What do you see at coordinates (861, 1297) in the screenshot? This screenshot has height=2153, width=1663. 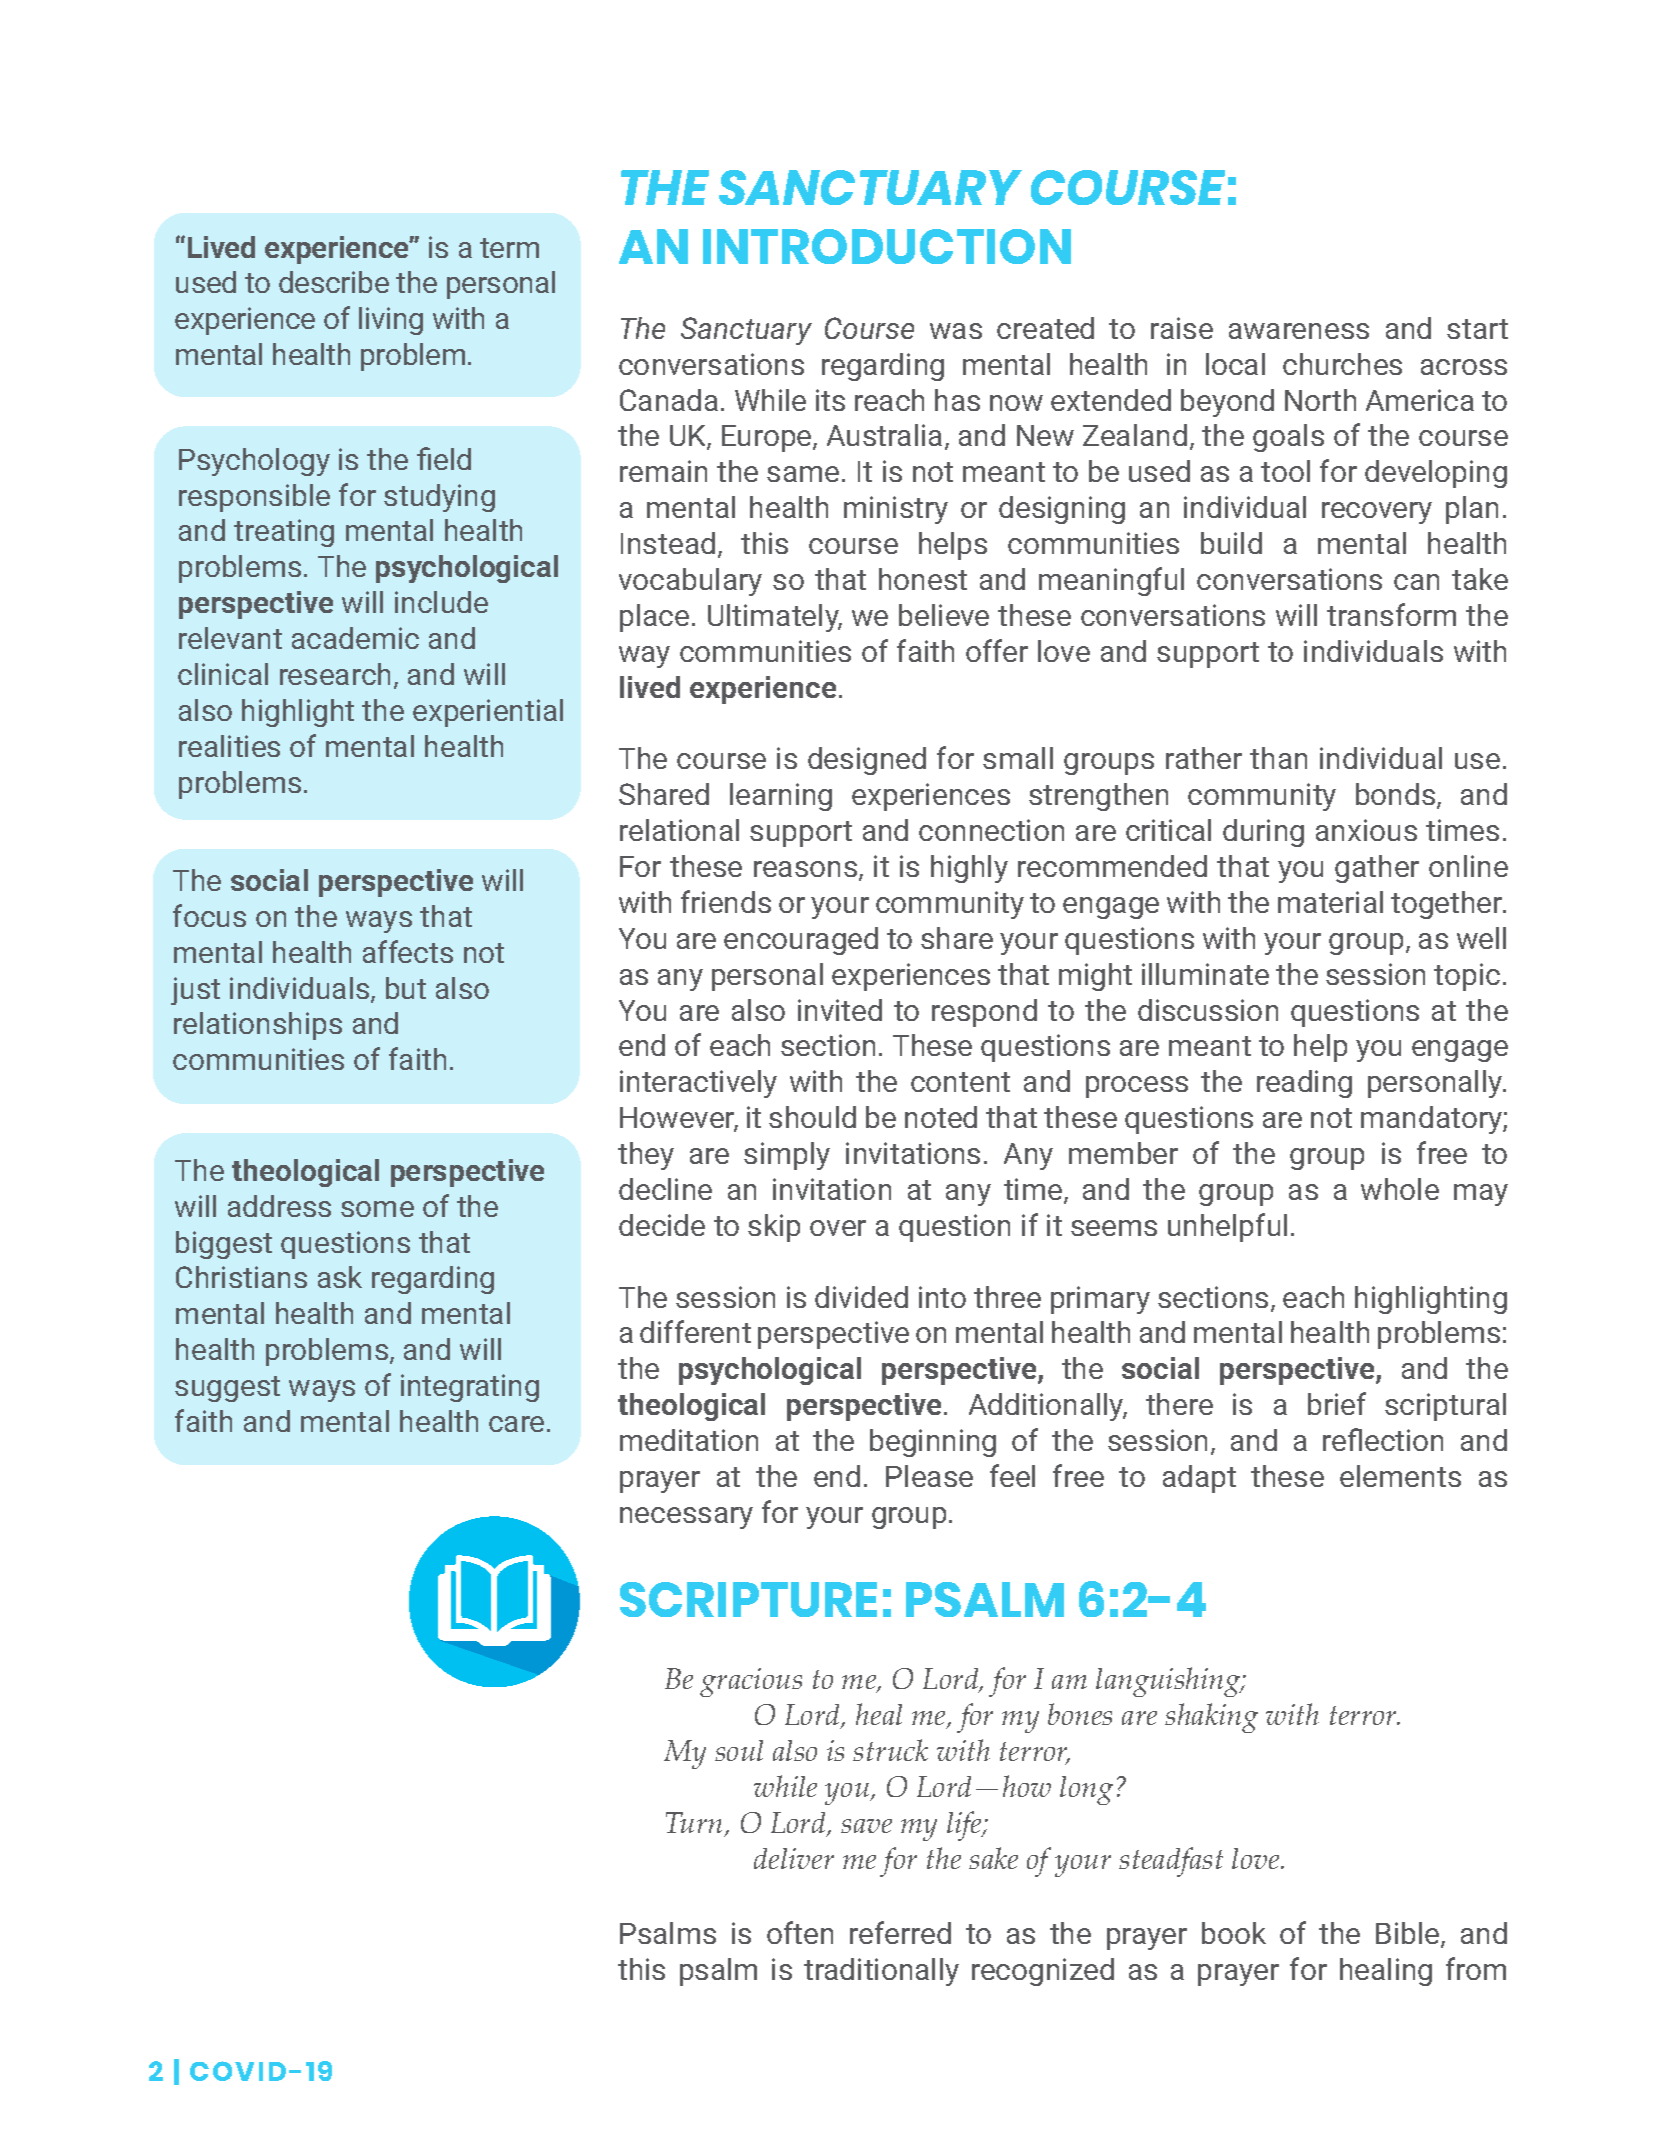 I see `divided` at bounding box center [861, 1297].
